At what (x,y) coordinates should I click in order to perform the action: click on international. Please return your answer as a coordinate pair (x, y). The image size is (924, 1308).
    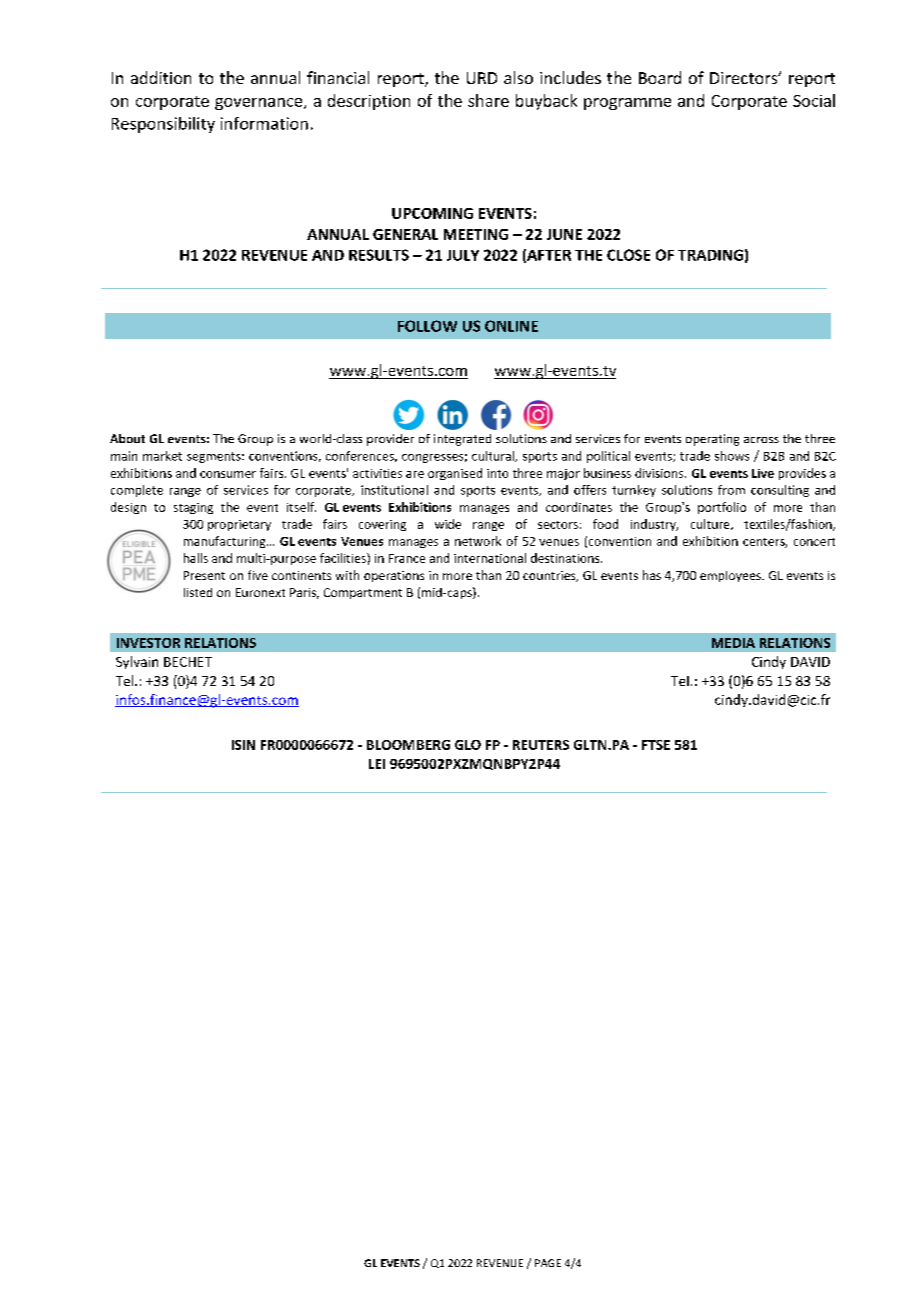
    Looking at the image, I should click on (490, 558).
